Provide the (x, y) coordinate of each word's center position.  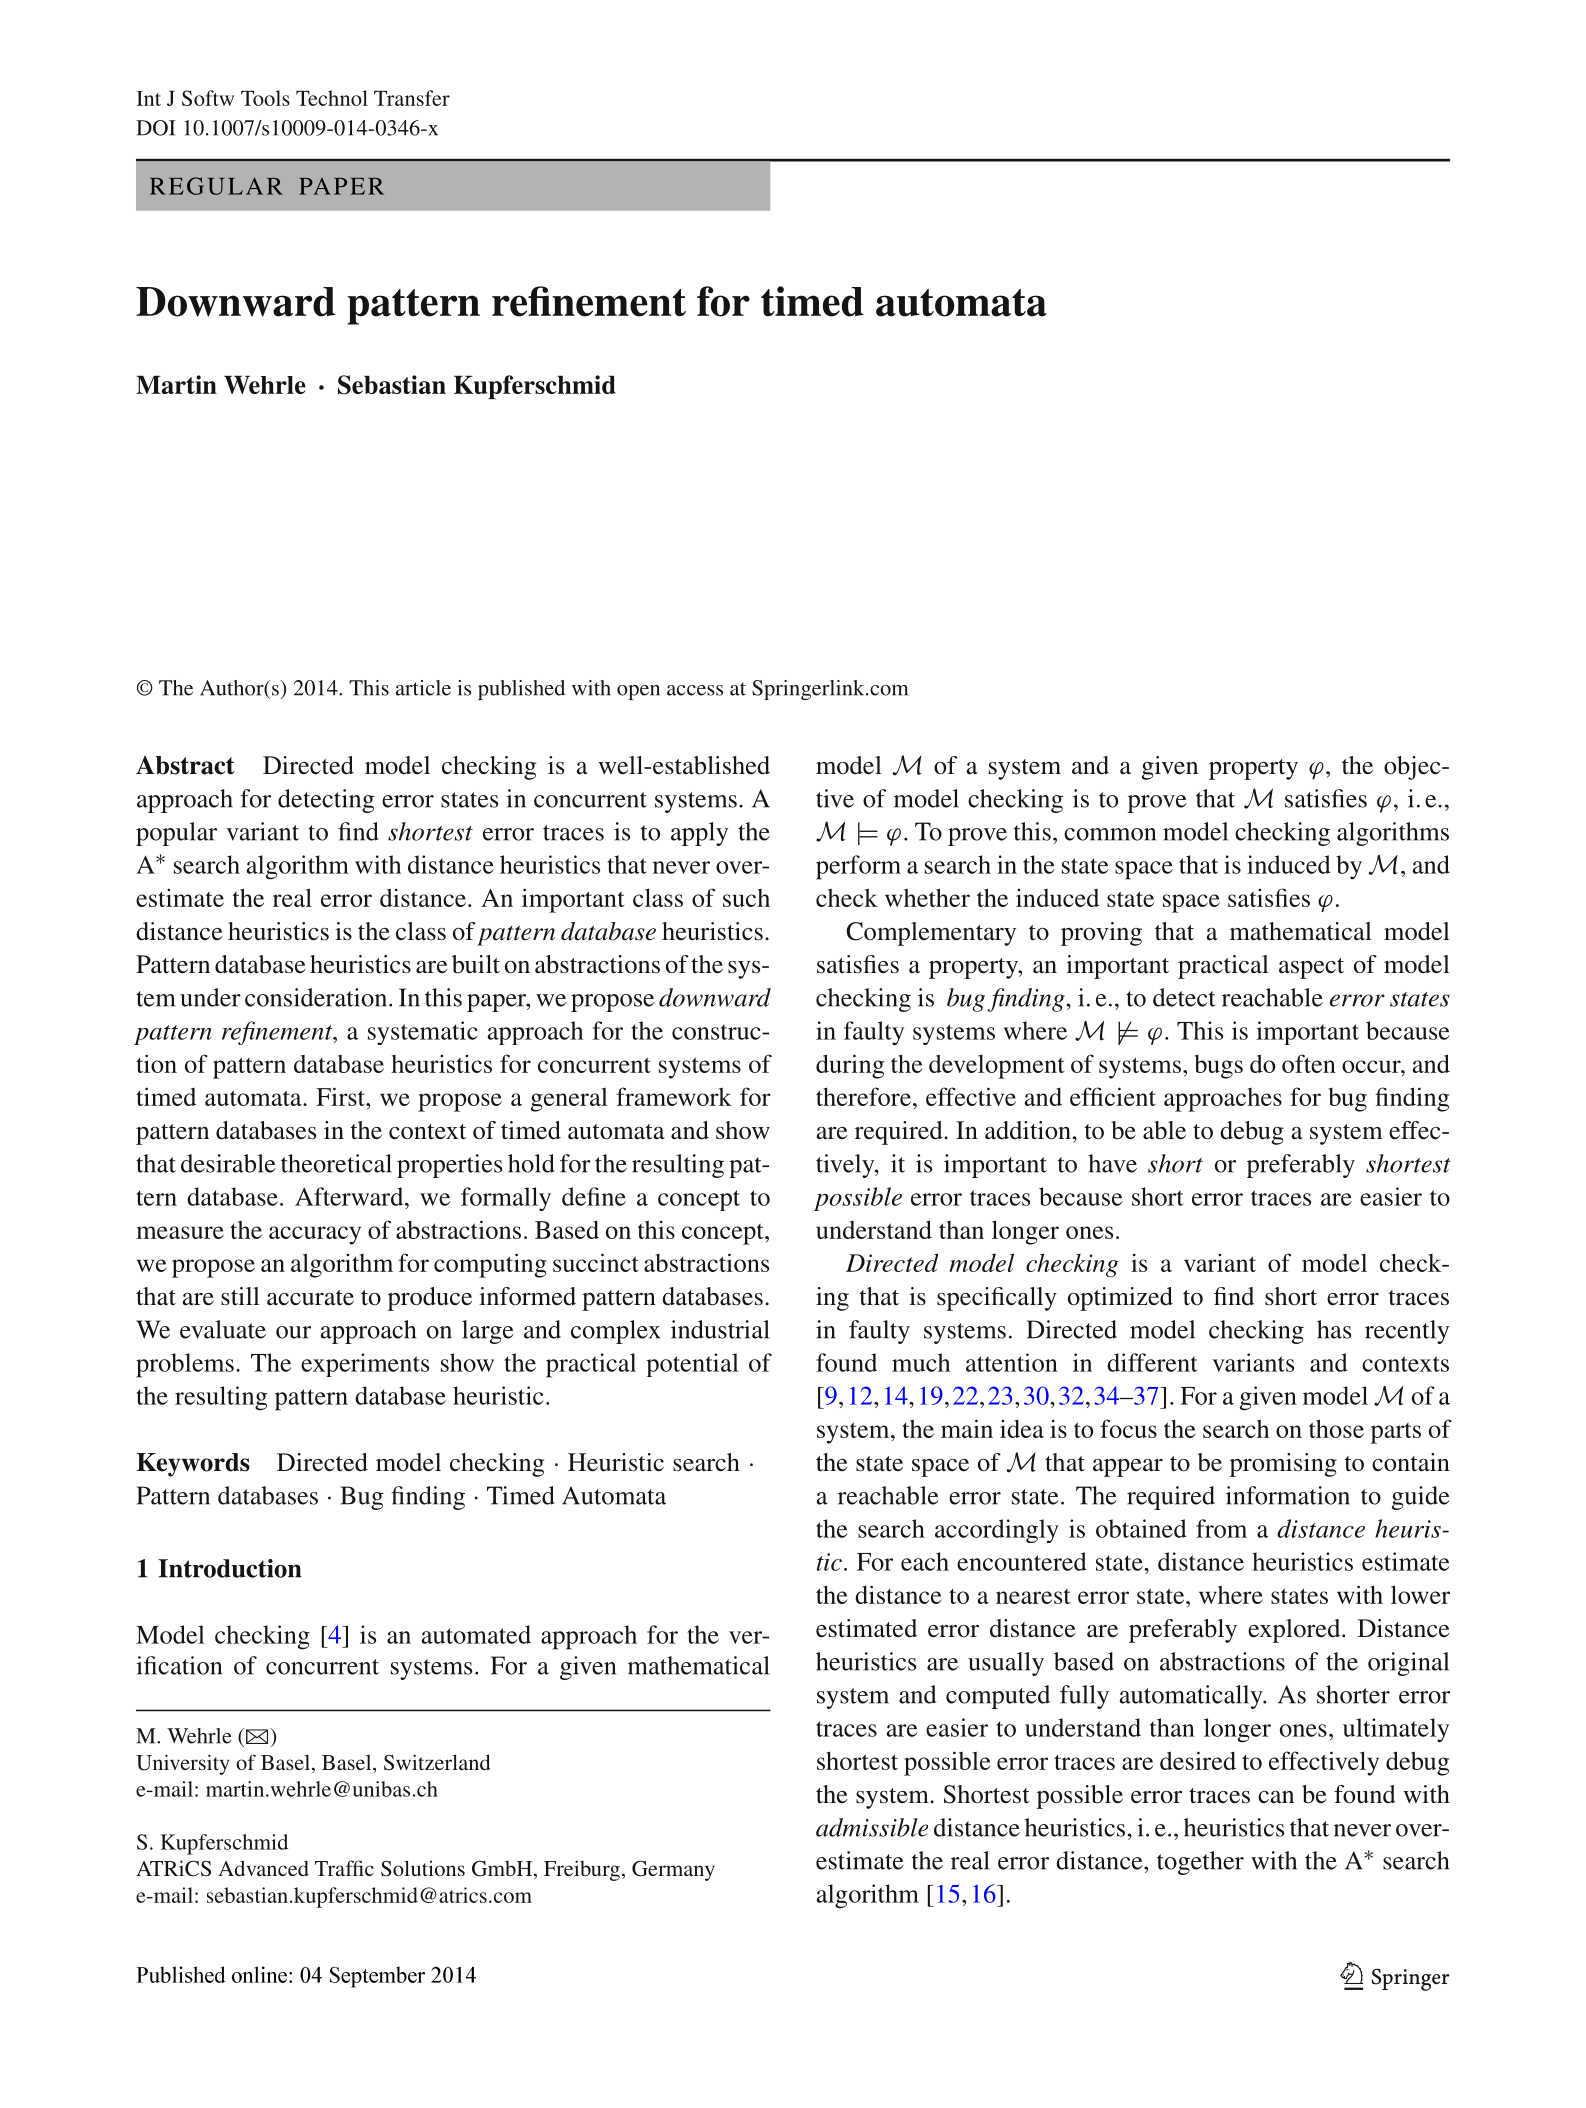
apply (699, 834)
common (1110, 834)
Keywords (193, 1465)
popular (176, 834)
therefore (863, 1096)
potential (692, 1365)
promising (1283, 1465)
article (423, 688)
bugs (1218, 1067)
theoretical (336, 1163)
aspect (1311, 968)
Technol (332, 98)
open (638, 692)
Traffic (344, 1868)
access (695, 690)
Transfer (412, 98)
